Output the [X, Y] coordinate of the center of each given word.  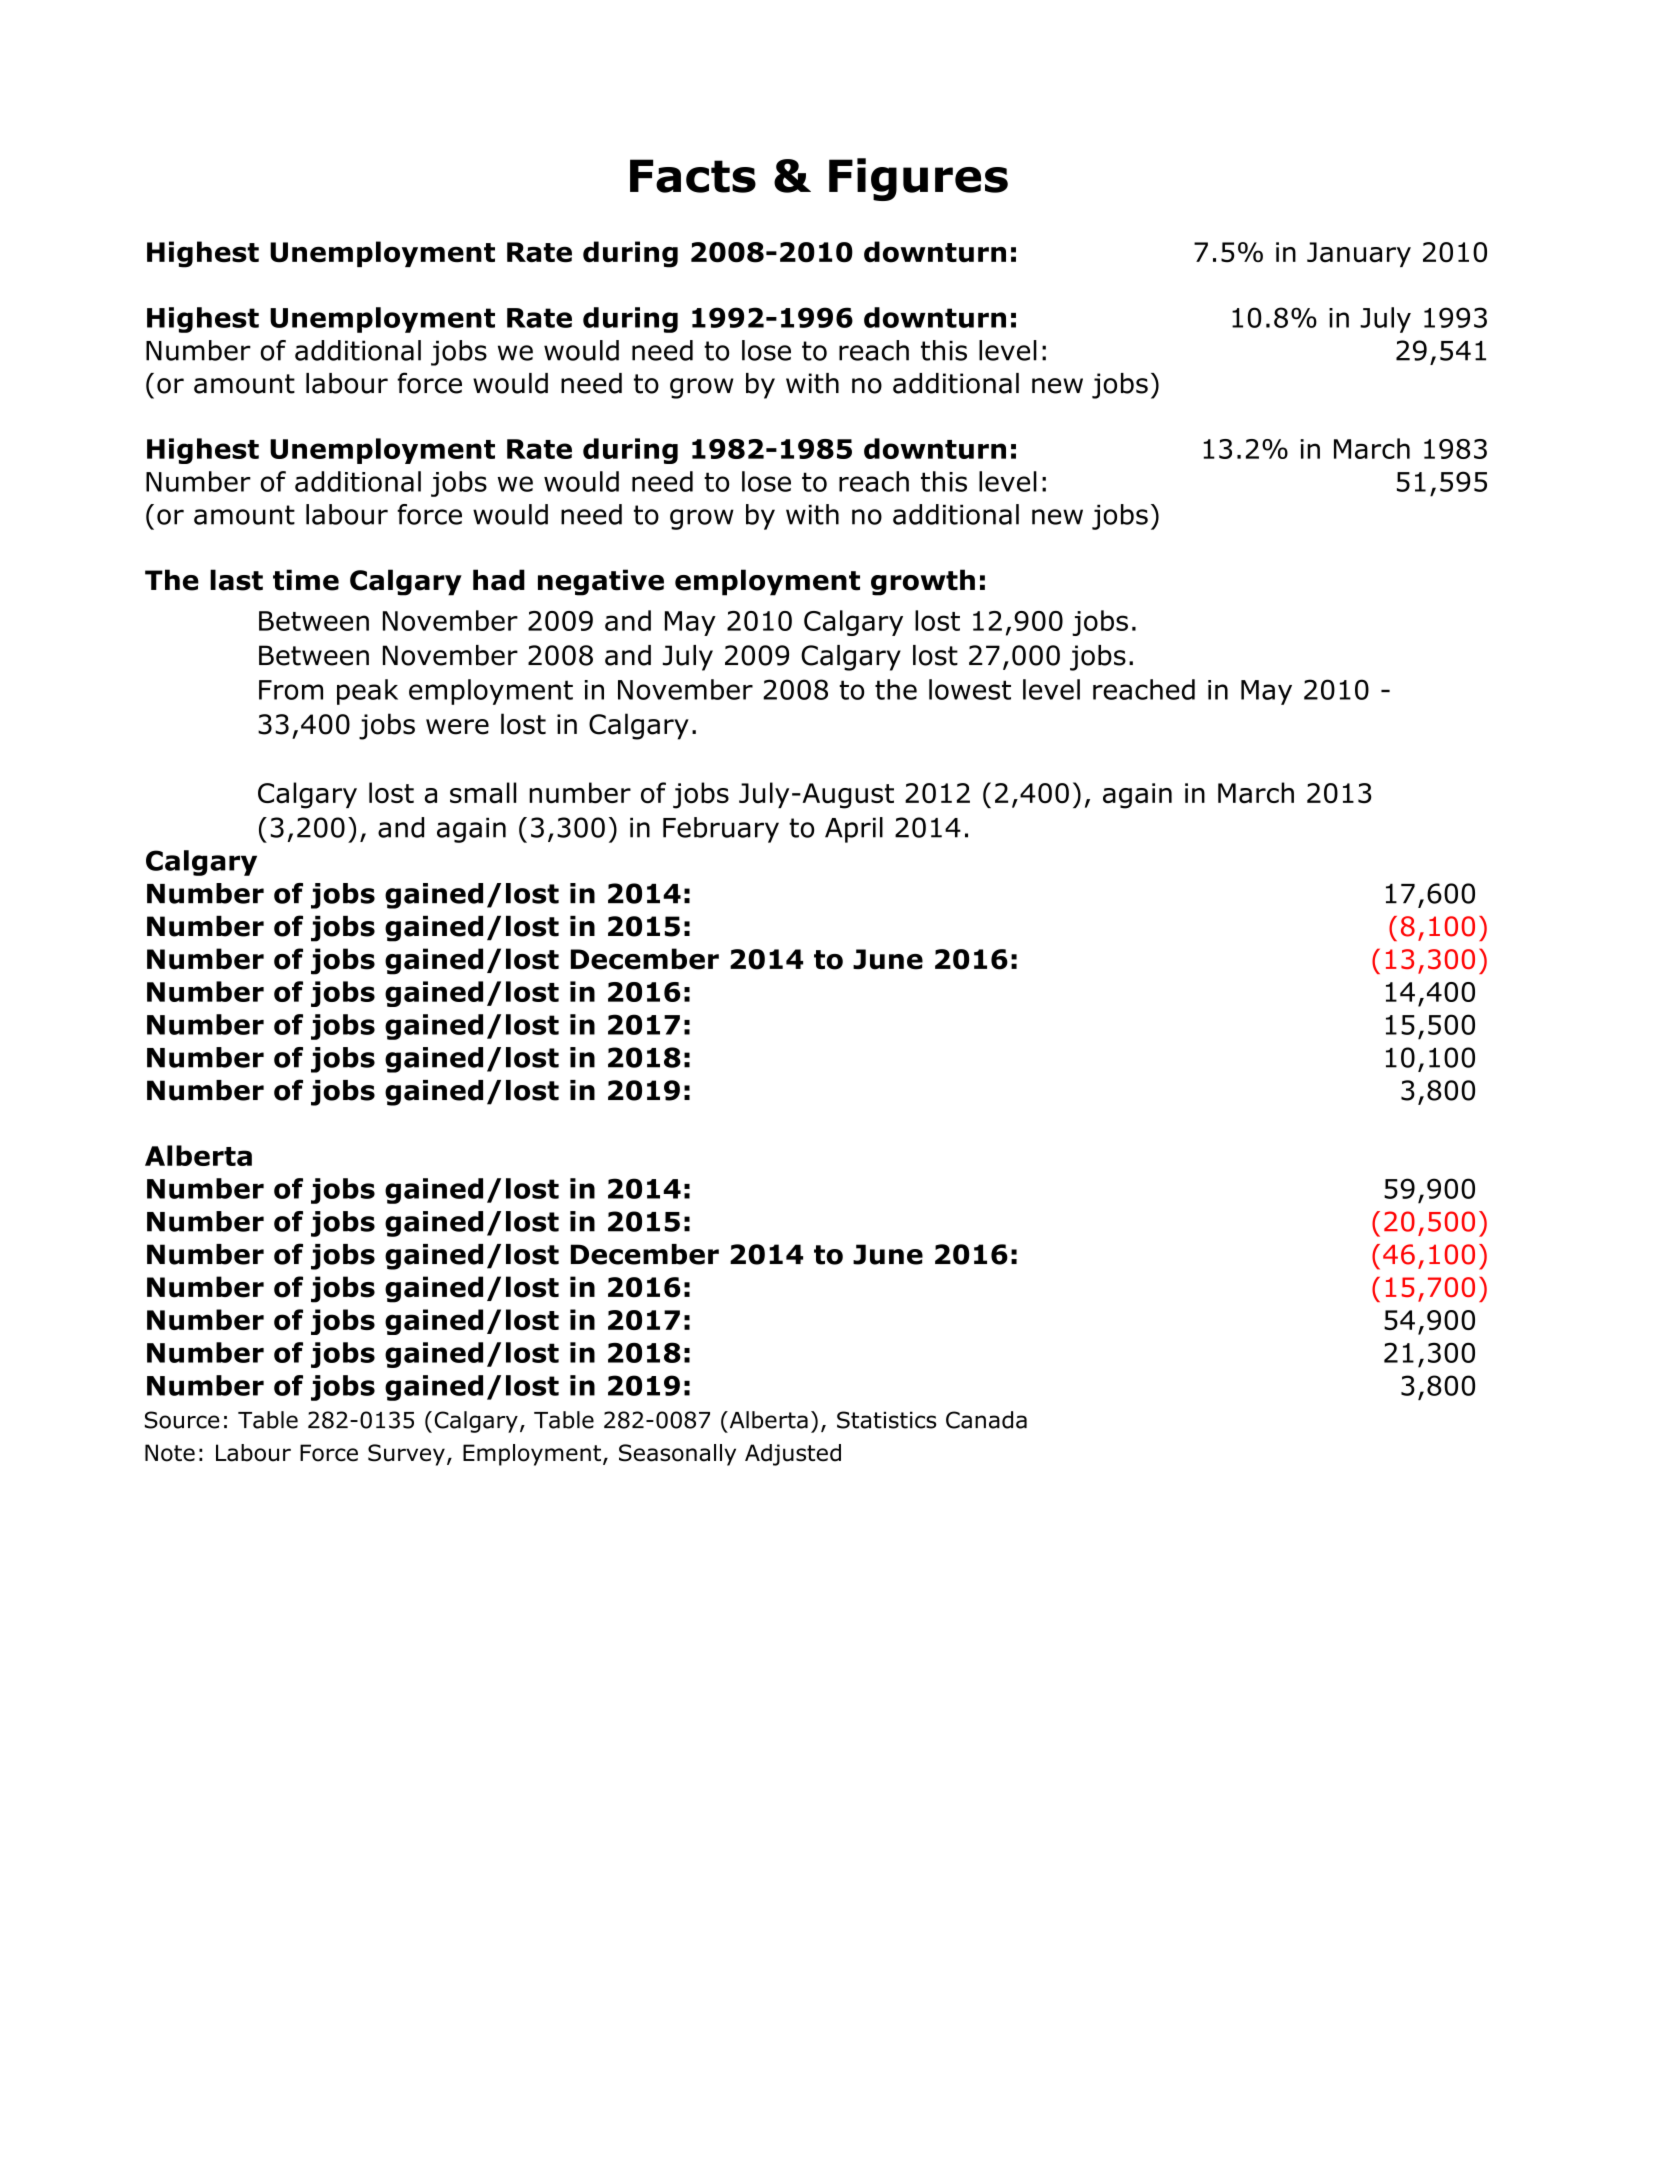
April [854, 830]
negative [601, 582]
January [1359, 254]
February [721, 830]
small [483, 793]
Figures [918, 179]
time [306, 580]
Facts [693, 176]
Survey [406, 1455]
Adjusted [793, 1455]
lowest [970, 689]
